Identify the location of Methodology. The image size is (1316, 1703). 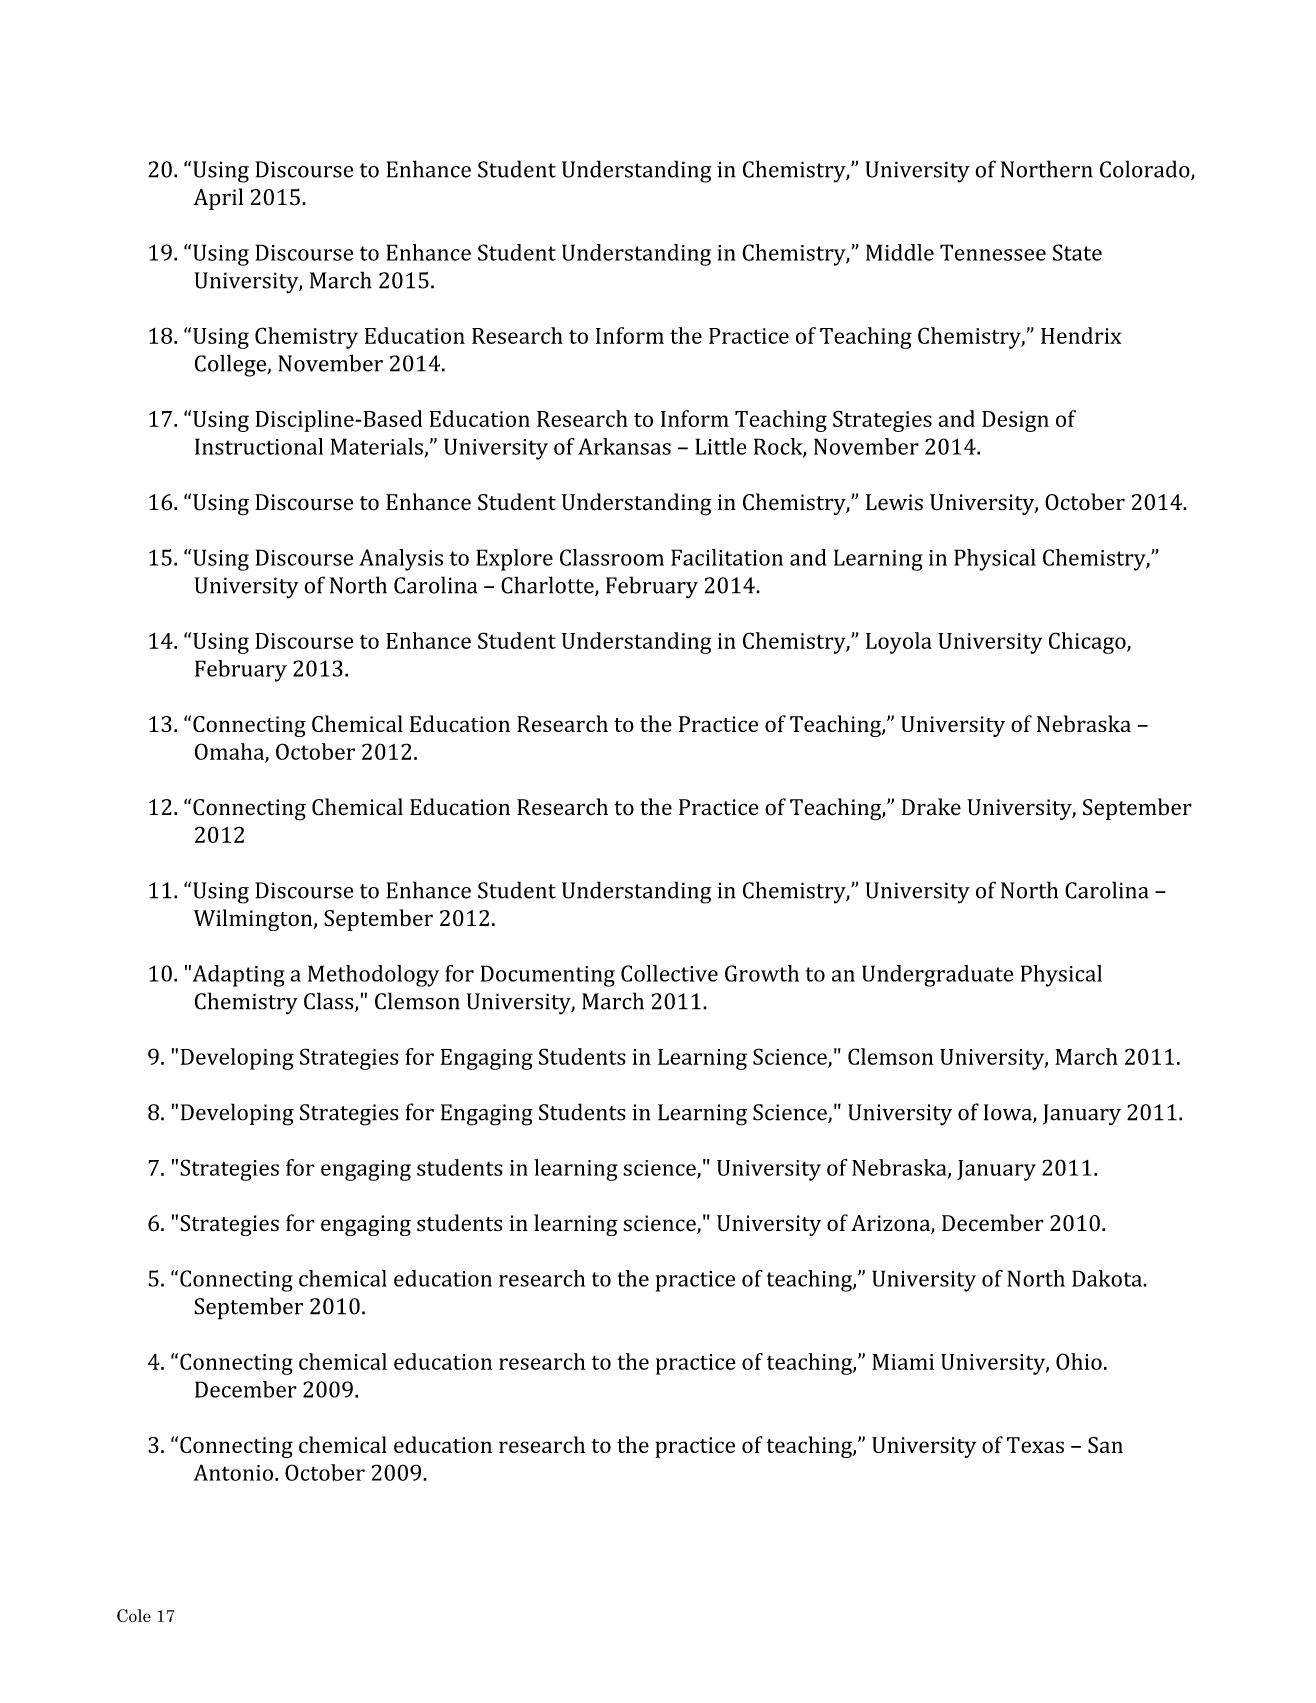
(373, 976).
